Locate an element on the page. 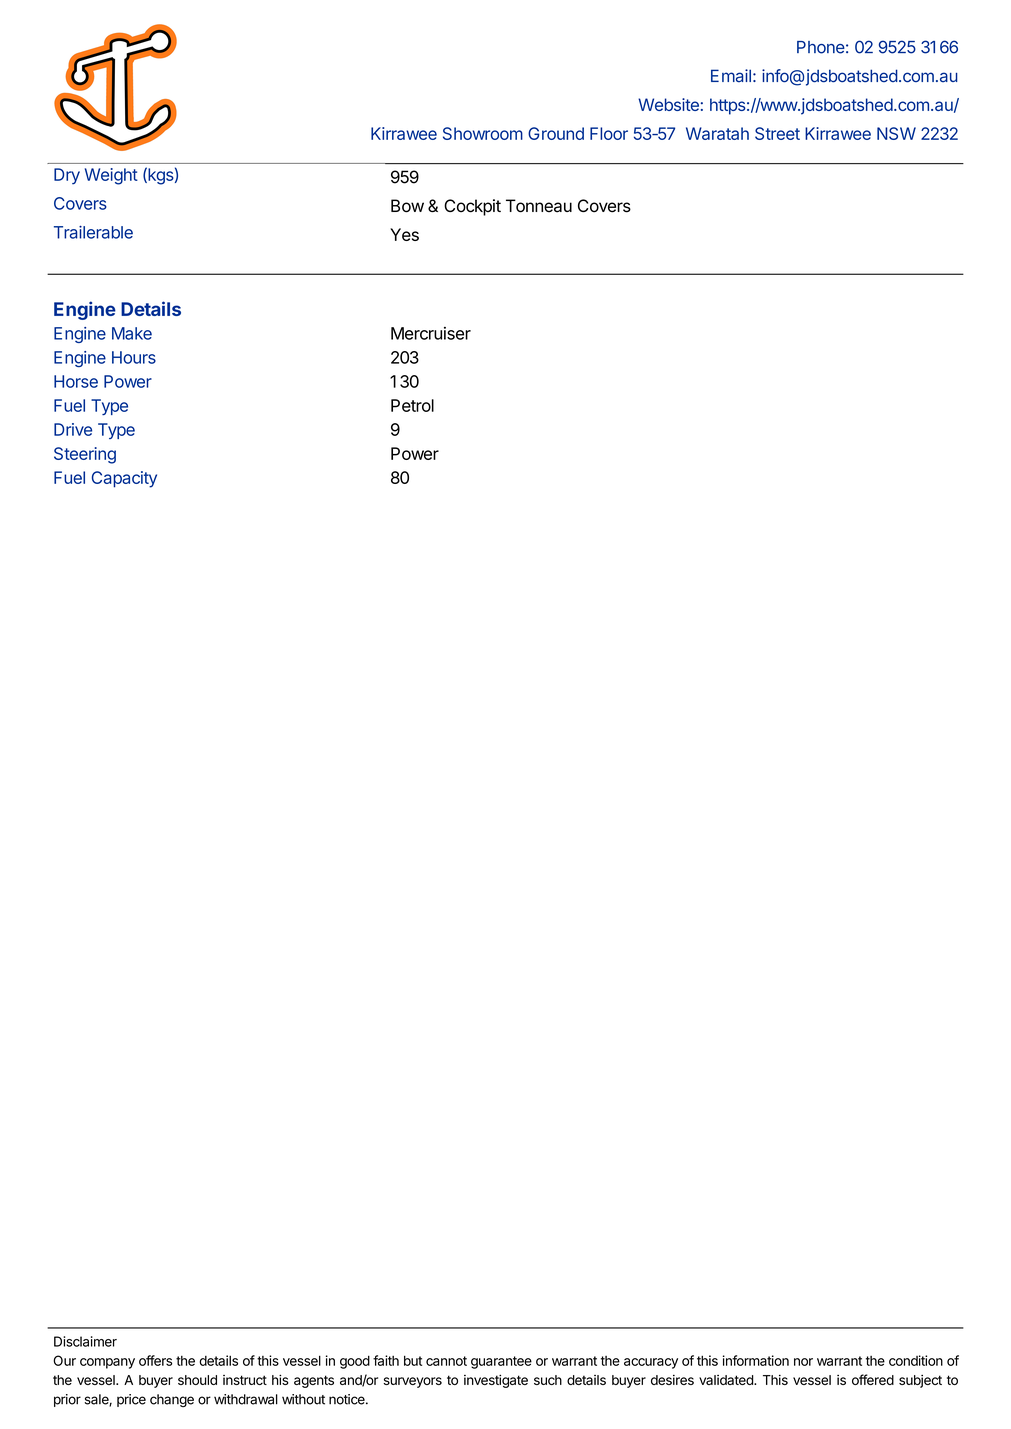 The width and height of the image is (1011, 1429). Yes is located at coordinates (404, 234).
